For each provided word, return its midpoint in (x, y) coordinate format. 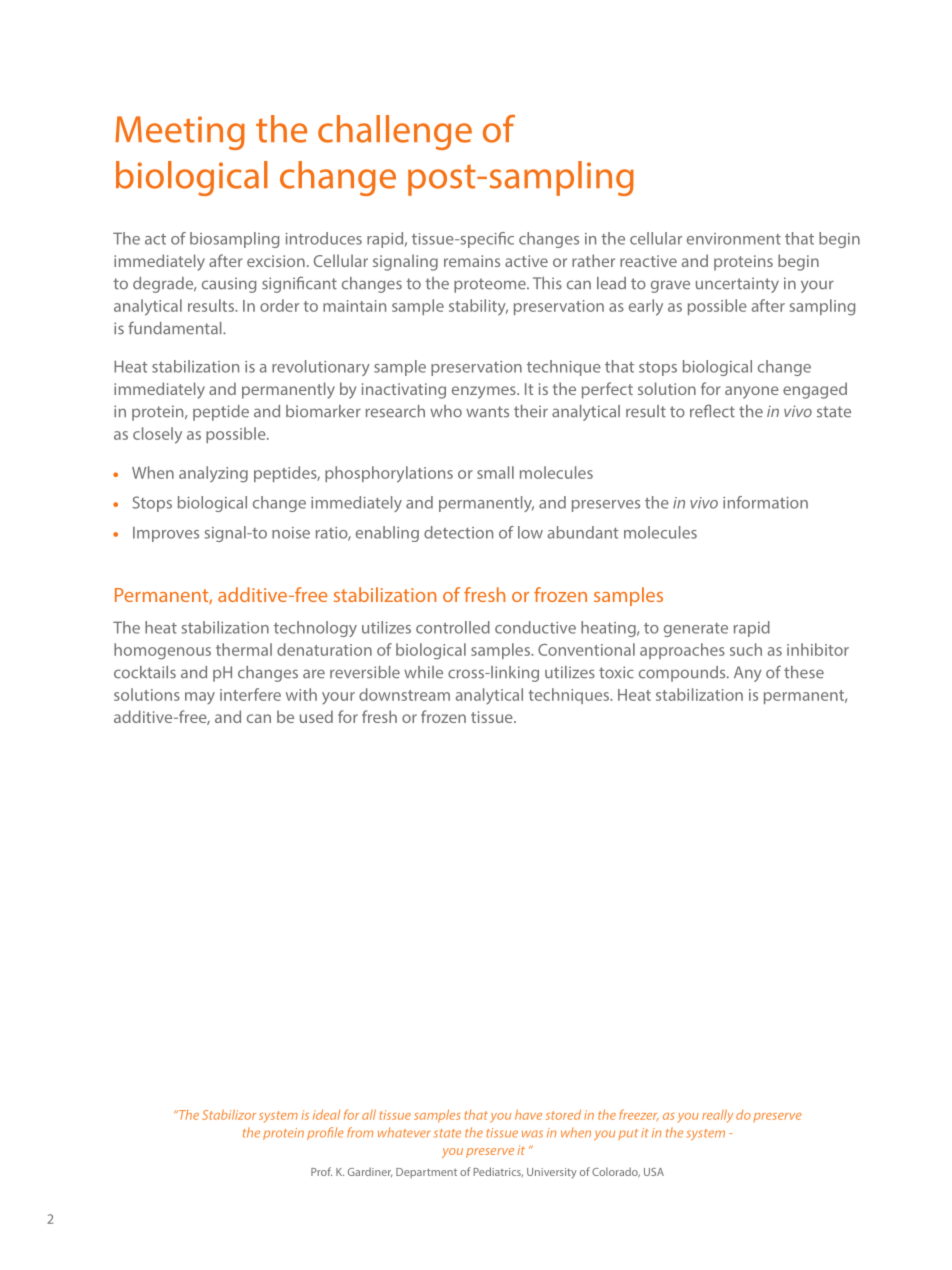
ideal (326, 1114)
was (532, 1134)
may (200, 698)
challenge (395, 132)
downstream (404, 694)
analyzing (213, 474)
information (765, 502)
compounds (683, 674)
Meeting (180, 133)
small (495, 472)
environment (734, 239)
